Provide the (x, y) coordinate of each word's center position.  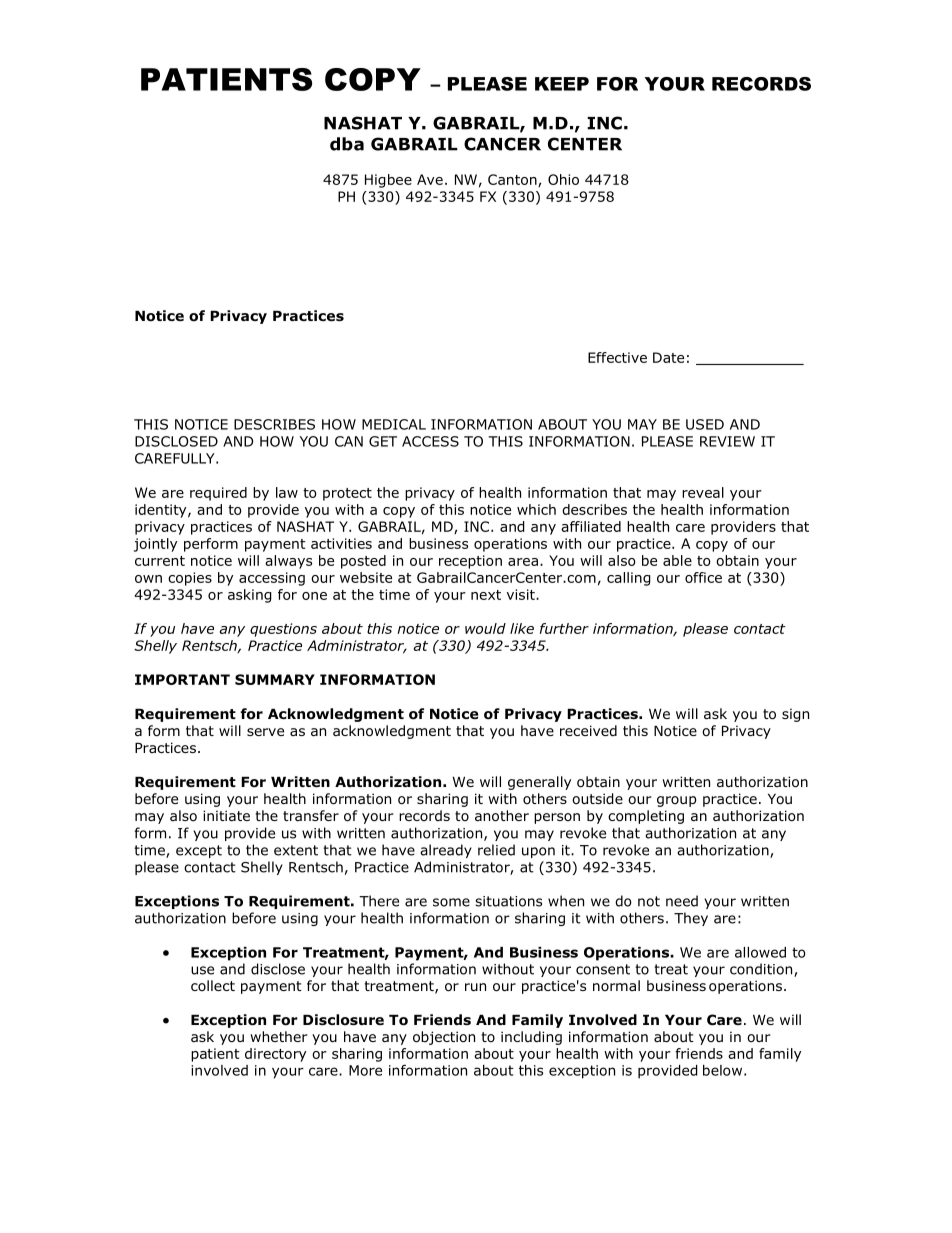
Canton (513, 180)
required (218, 494)
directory (275, 1055)
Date (668, 357)
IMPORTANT (182, 679)
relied (496, 850)
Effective (617, 357)
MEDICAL (394, 424)
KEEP (562, 84)
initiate (226, 815)
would (485, 628)
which (536, 509)
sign (795, 715)
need (682, 901)
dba (347, 144)
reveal (703, 492)
